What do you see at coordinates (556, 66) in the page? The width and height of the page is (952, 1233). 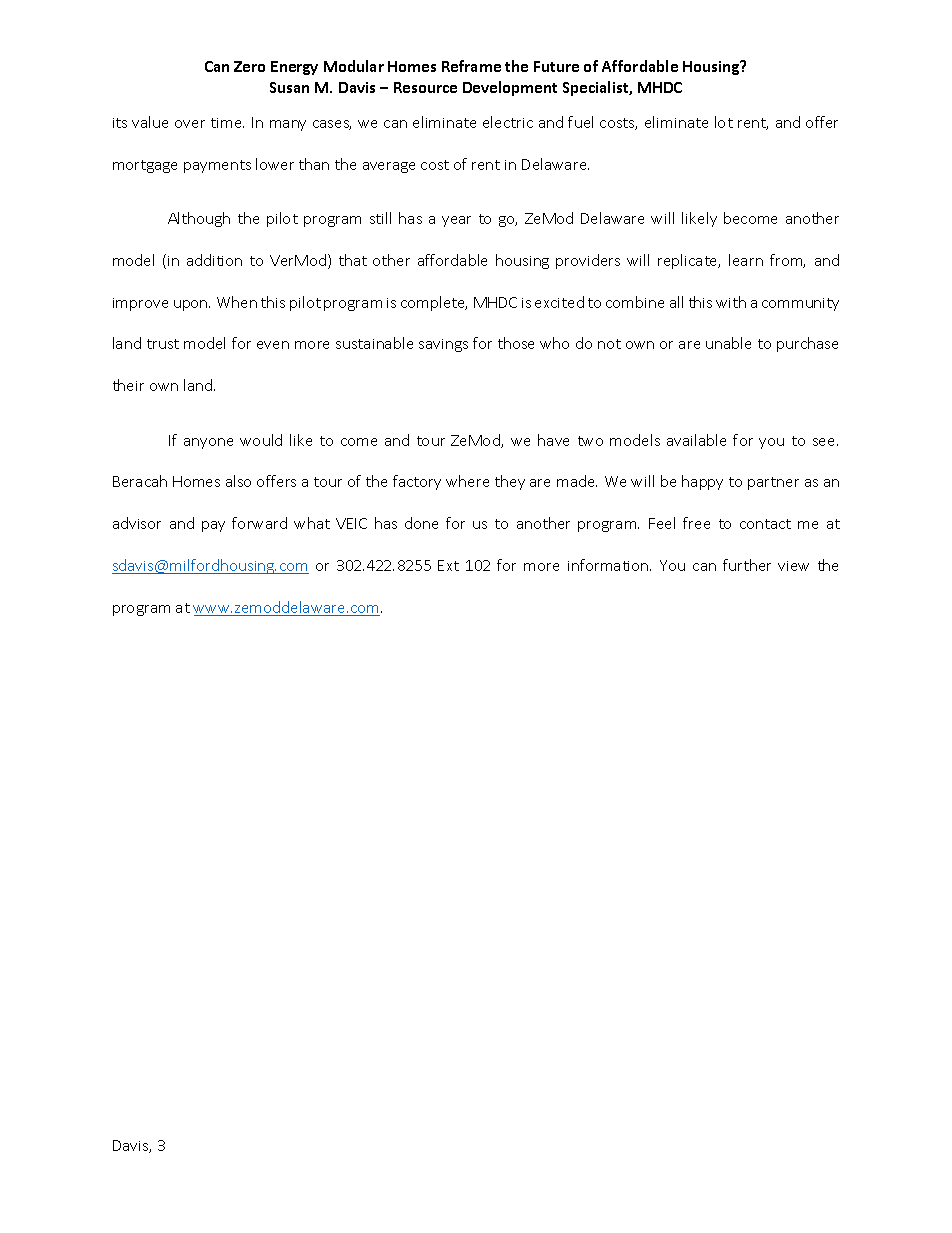 I see `Future` at bounding box center [556, 66].
